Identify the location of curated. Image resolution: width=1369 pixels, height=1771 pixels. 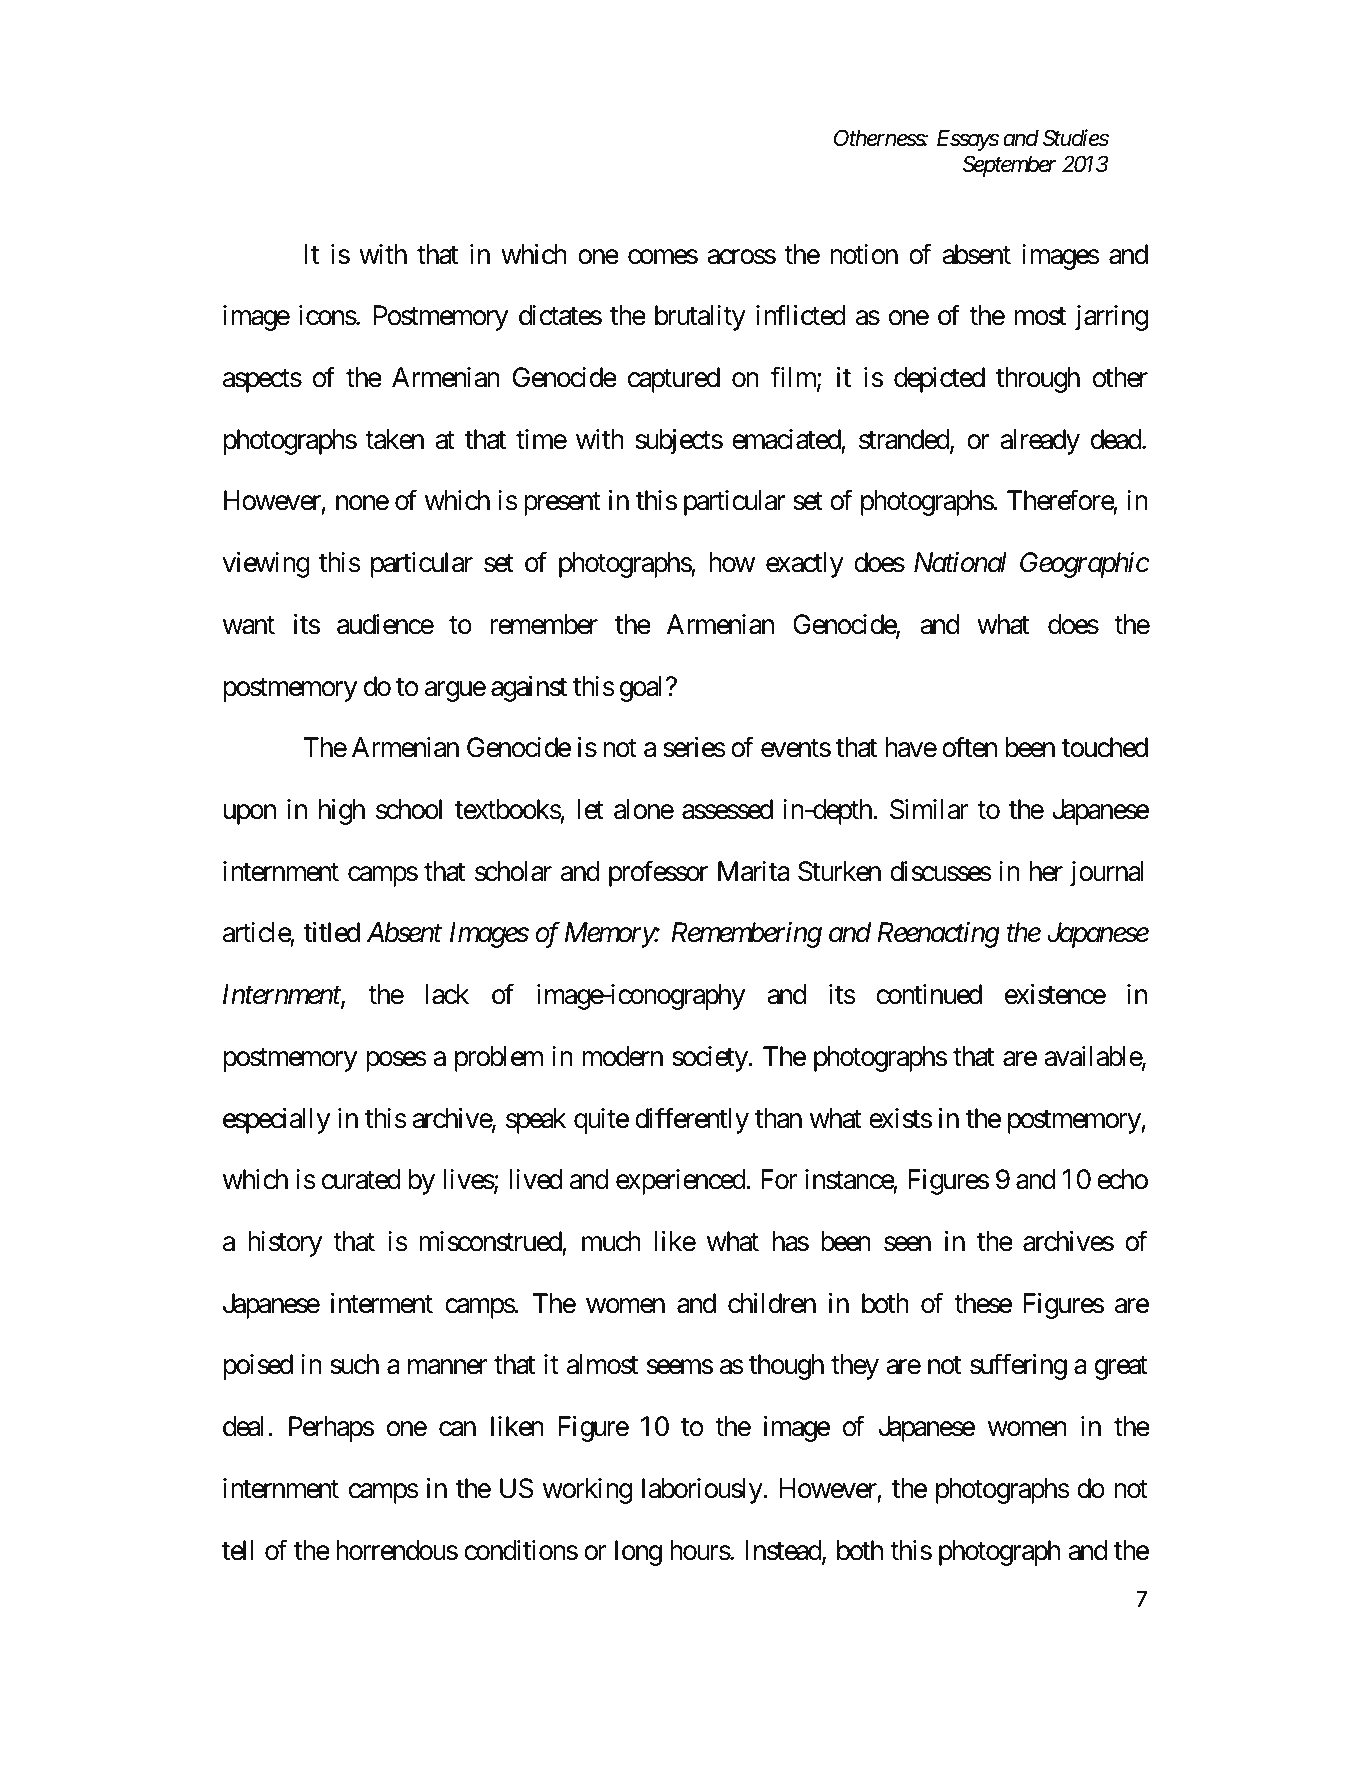
(361, 1179).
